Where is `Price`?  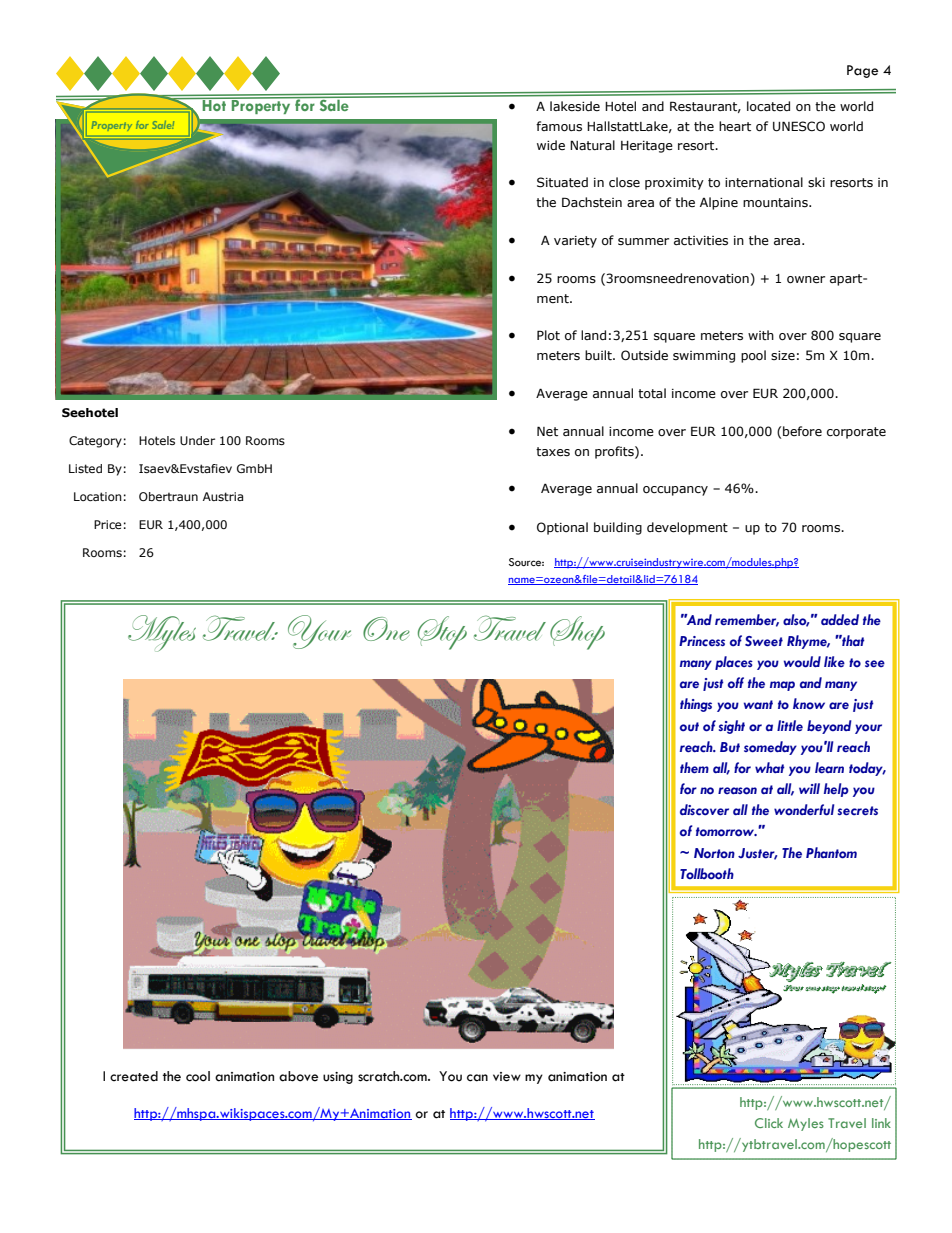
Price is located at coordinates (108, 524).
